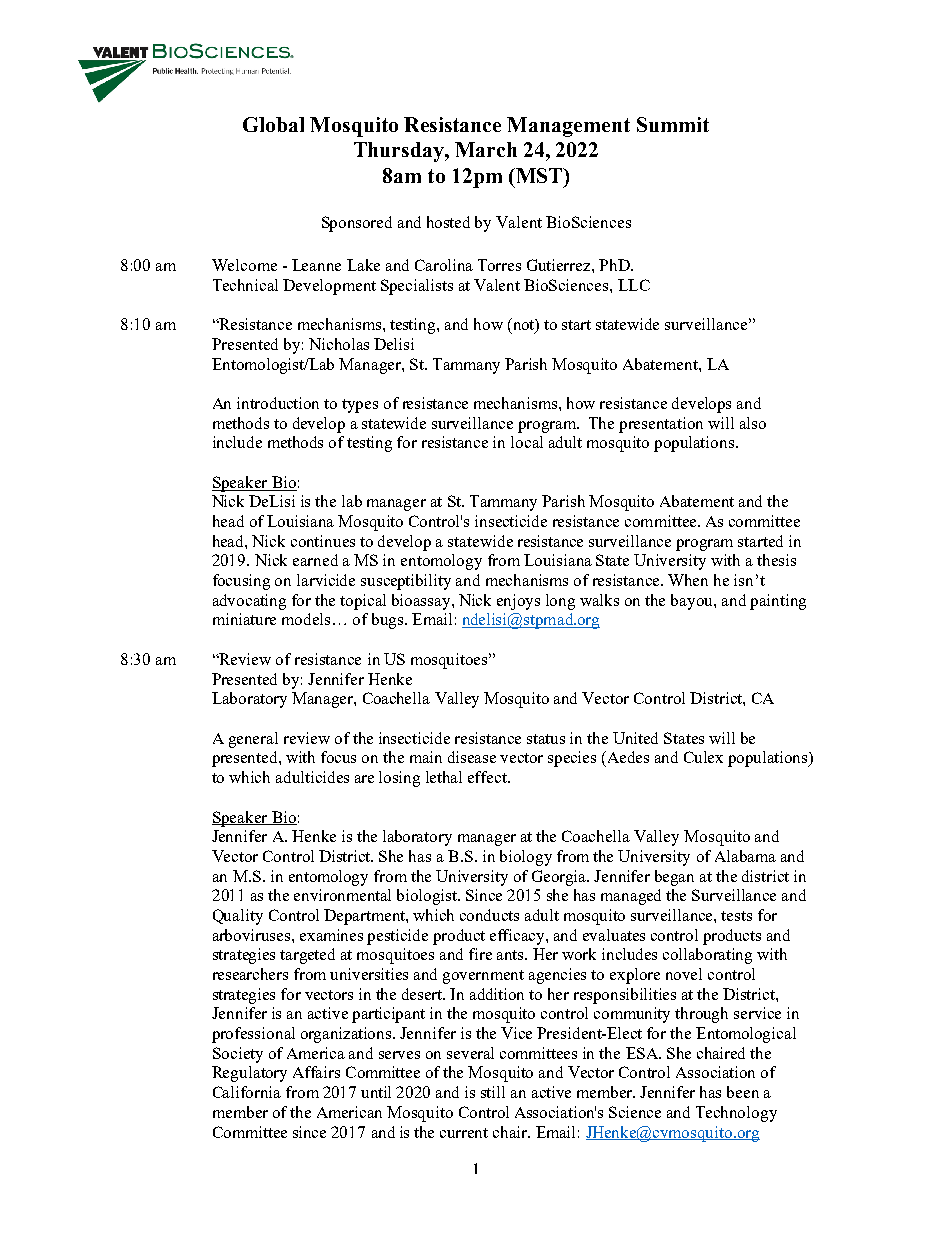 This page has height=1233, width=952. I want to click on Torres, so click(499, 265).
